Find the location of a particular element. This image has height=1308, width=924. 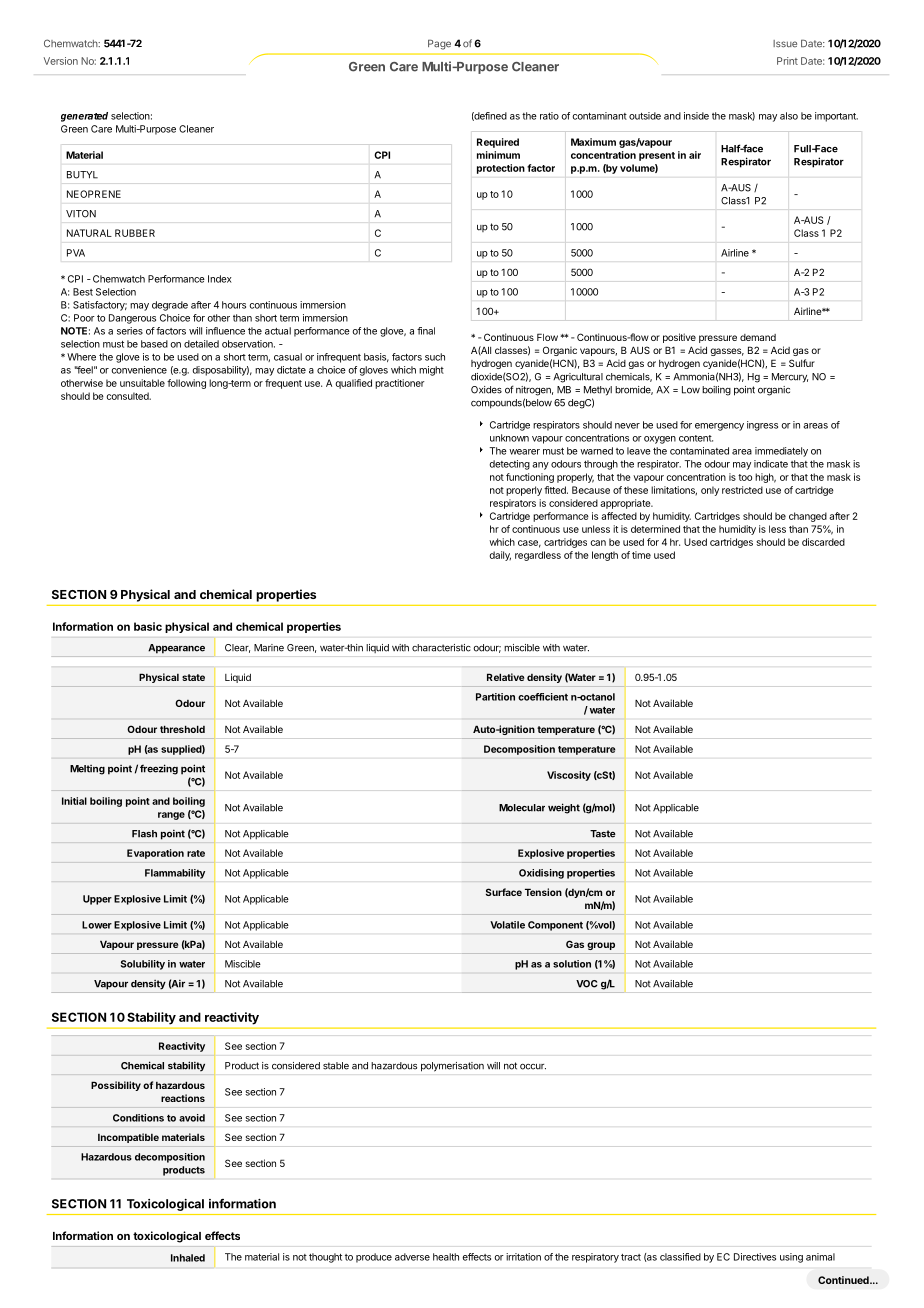

Print is located at coordinates (787, 61).
